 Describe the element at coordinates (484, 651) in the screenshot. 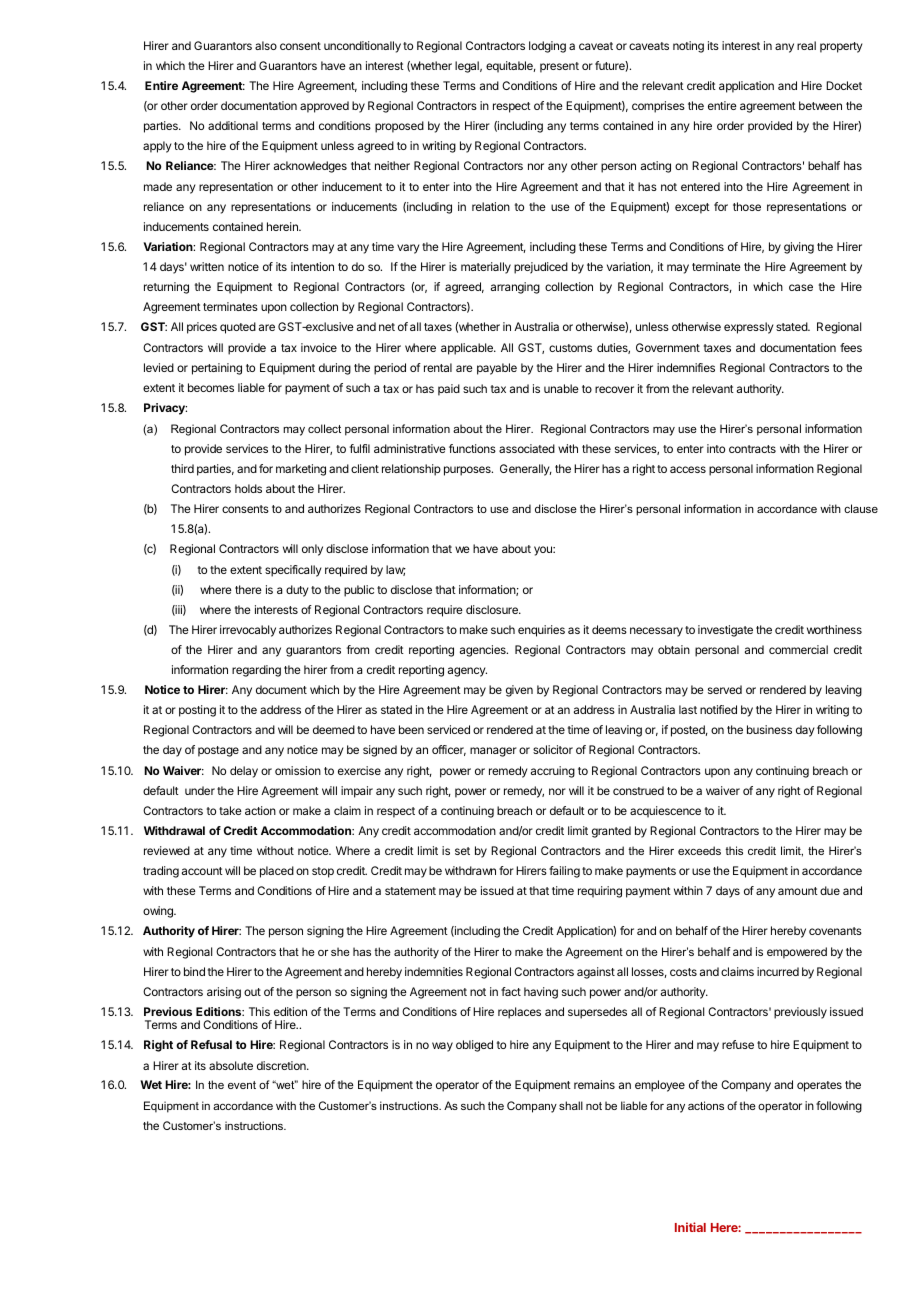

I see `agencies` at that location.
